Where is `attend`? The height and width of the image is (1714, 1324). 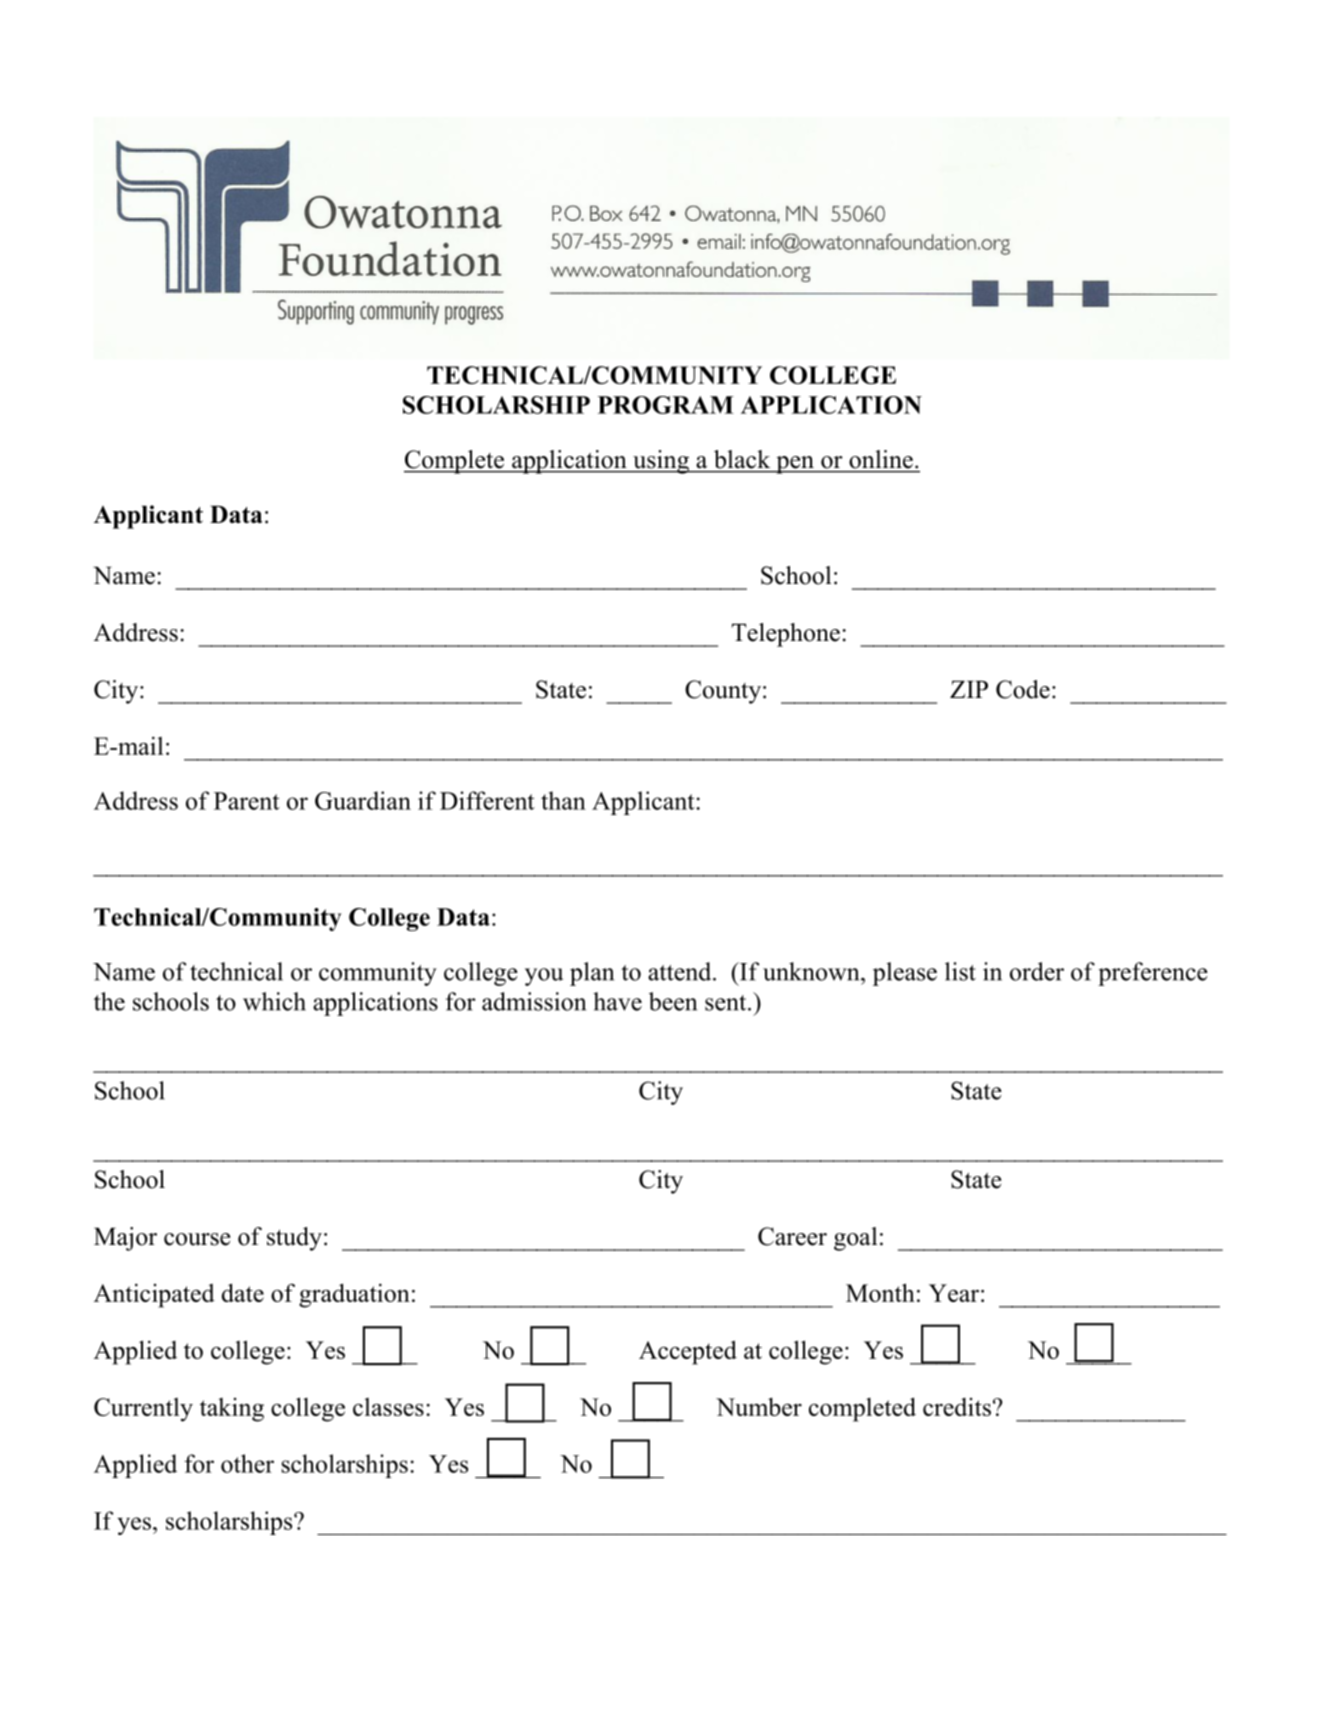 attend is located at coordinates (681, 971).
